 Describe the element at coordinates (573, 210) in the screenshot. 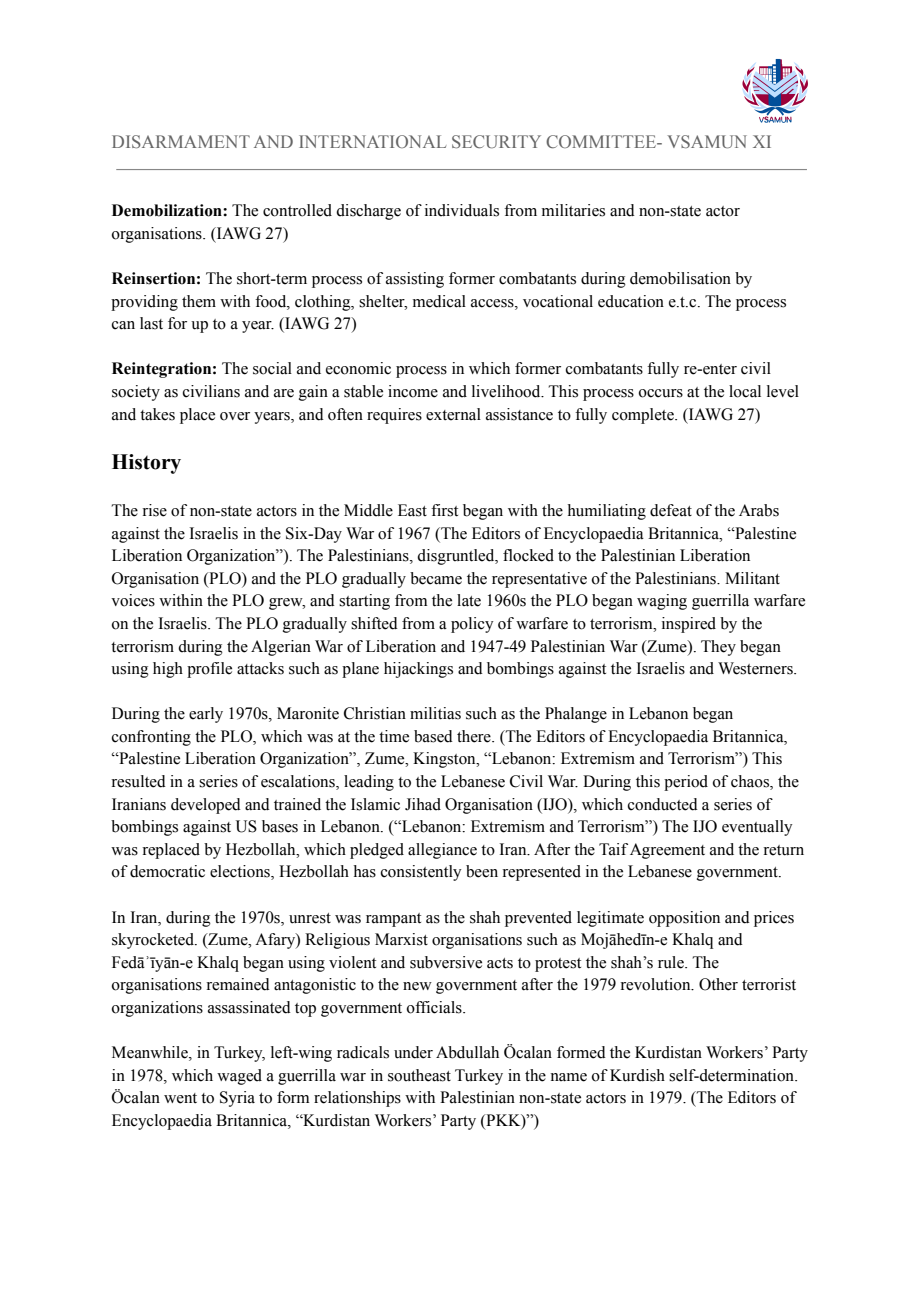

I see `militaries` at that location.
